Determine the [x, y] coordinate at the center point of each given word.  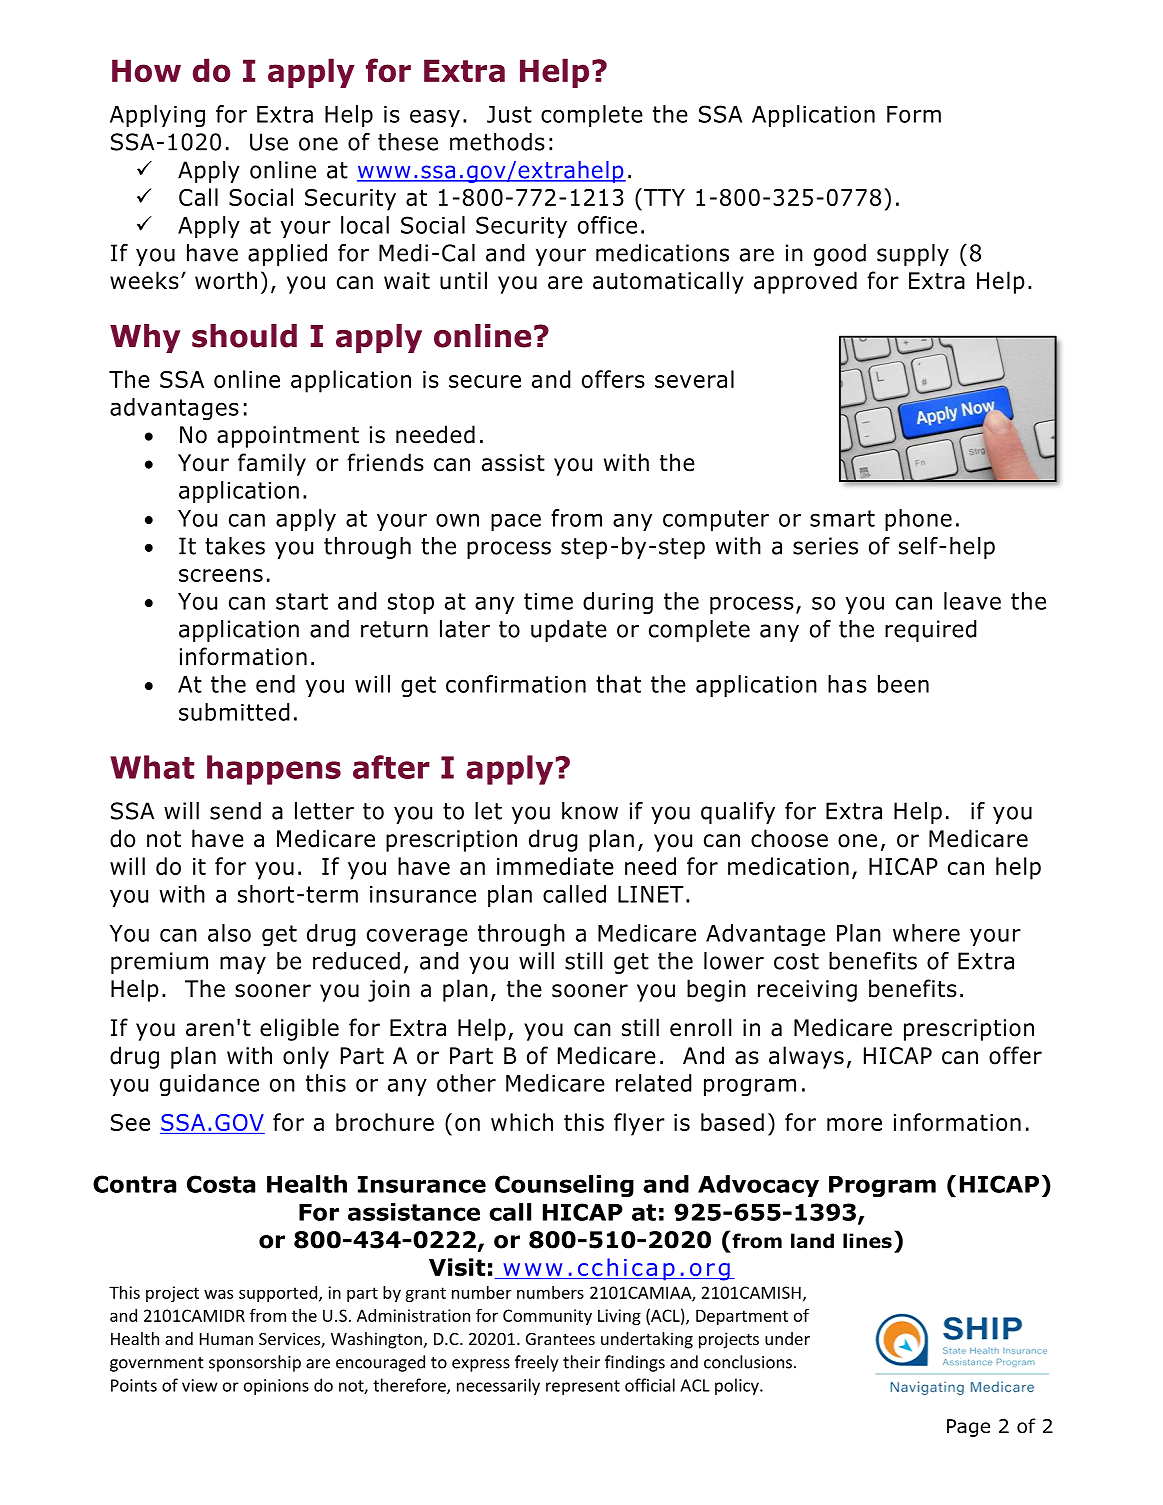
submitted [234, 712]
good [840, 255]
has [847, 684]
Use [269, 142]
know [590, 811]
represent [583, 1387]
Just [509, 114]
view [200, 1385]
